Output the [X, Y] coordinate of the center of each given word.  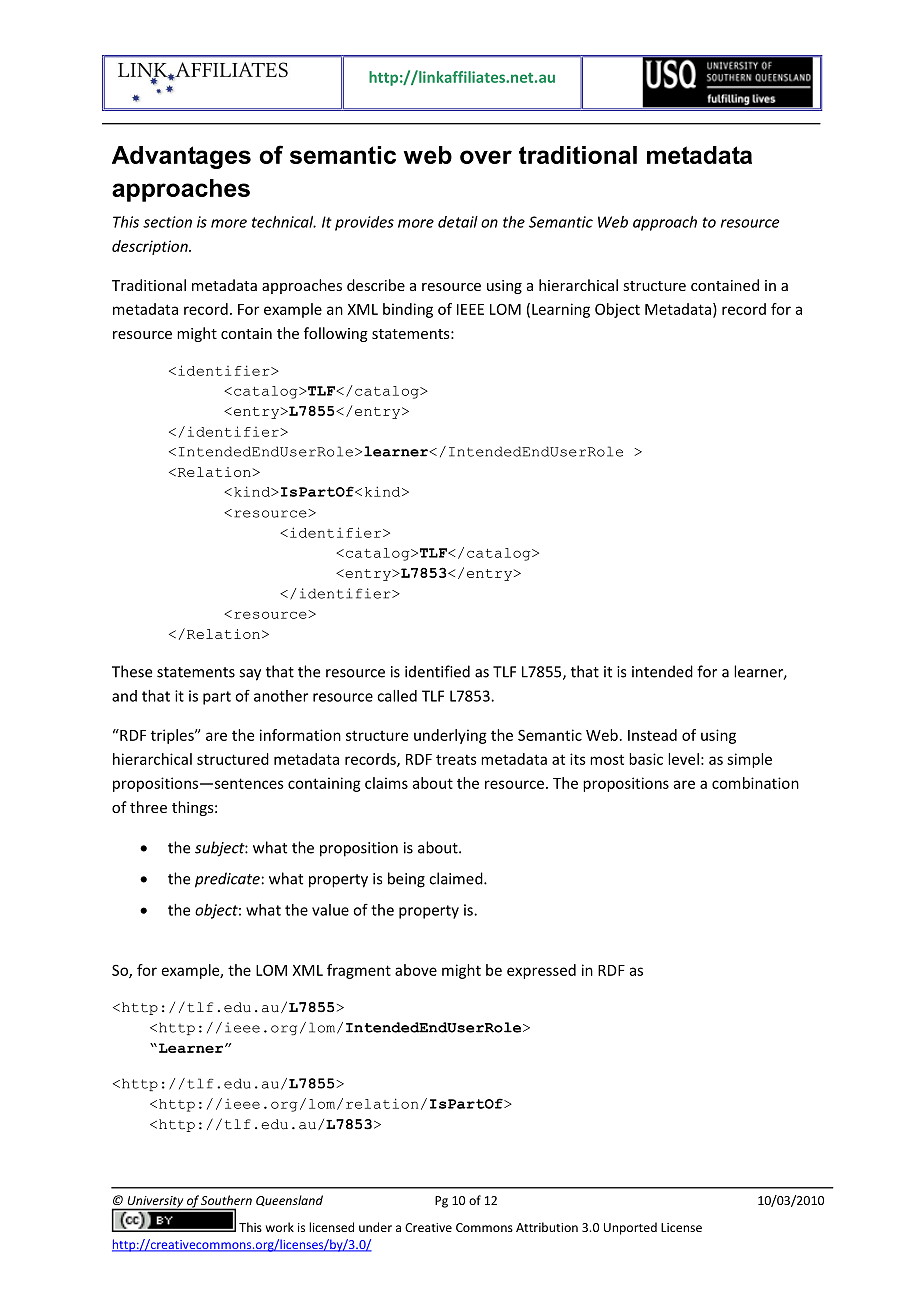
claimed [457, 878]
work [280, 1227]
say [250, 675]
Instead [652, 735]
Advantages [181, 157]
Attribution [547, 1227]
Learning [561, 310]
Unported [630, 1228]
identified [437, 671]
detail [458, 222]
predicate [227, 880]
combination [755, 783]
